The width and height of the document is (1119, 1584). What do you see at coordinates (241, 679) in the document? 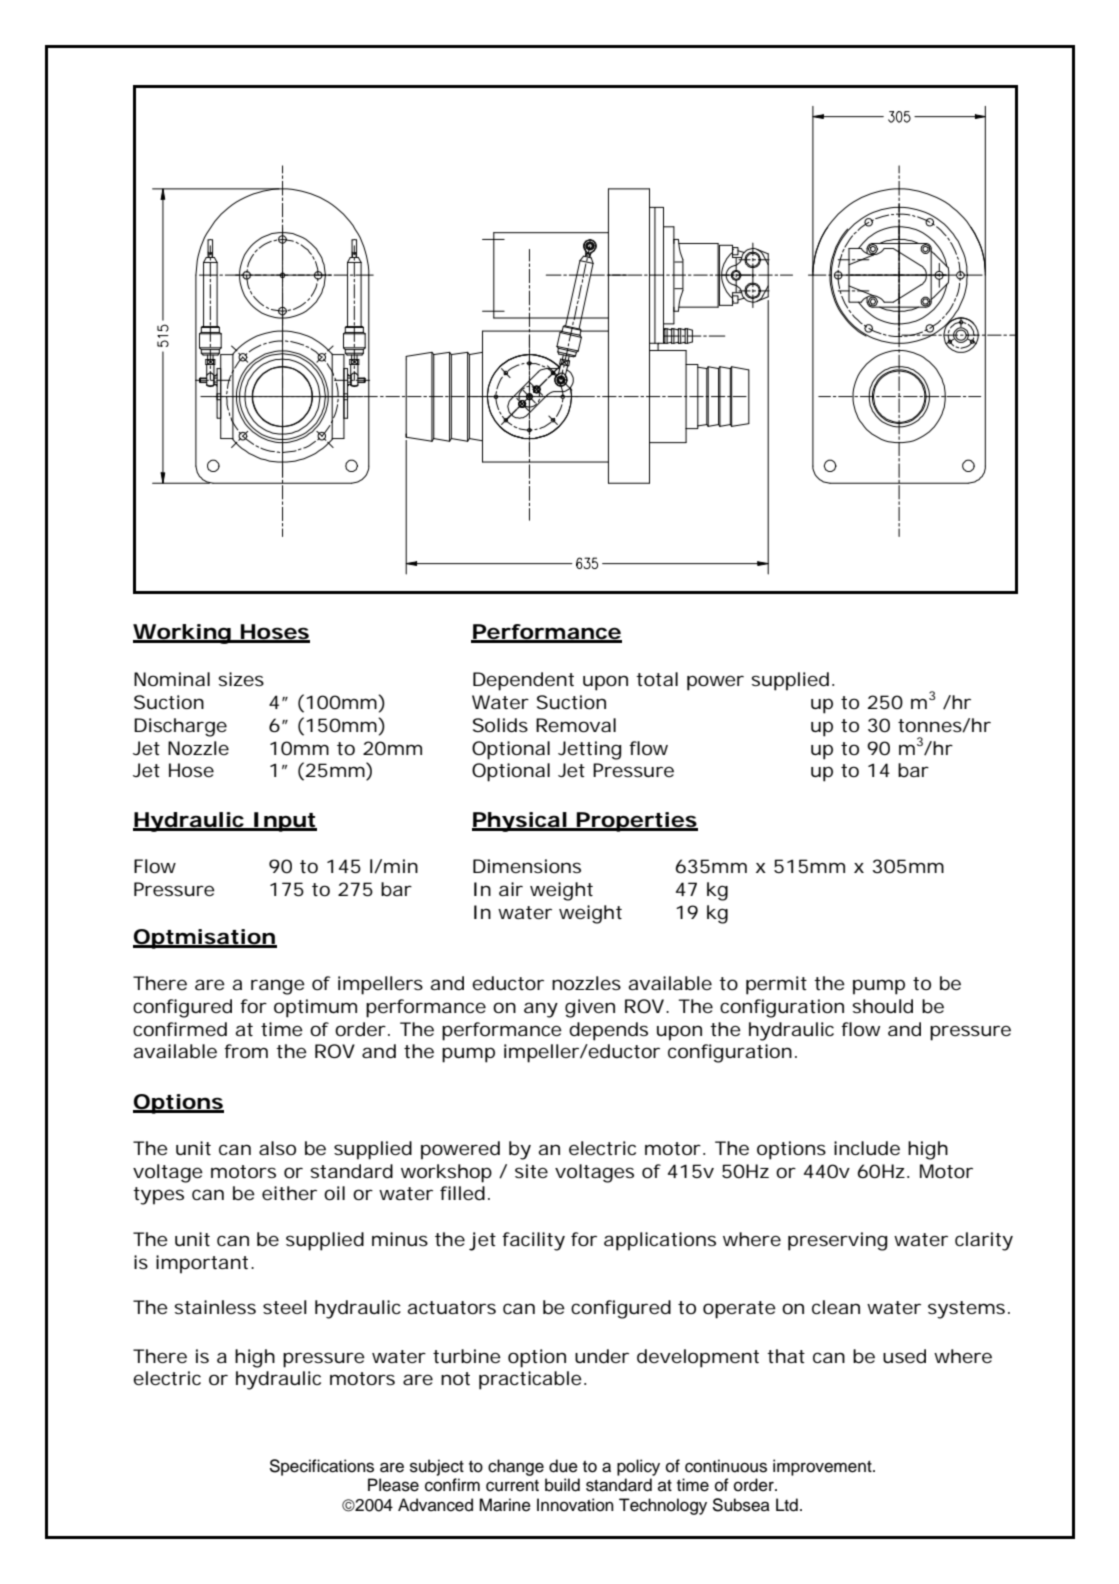
I see `sizes` at bounding box center [241, 679].
